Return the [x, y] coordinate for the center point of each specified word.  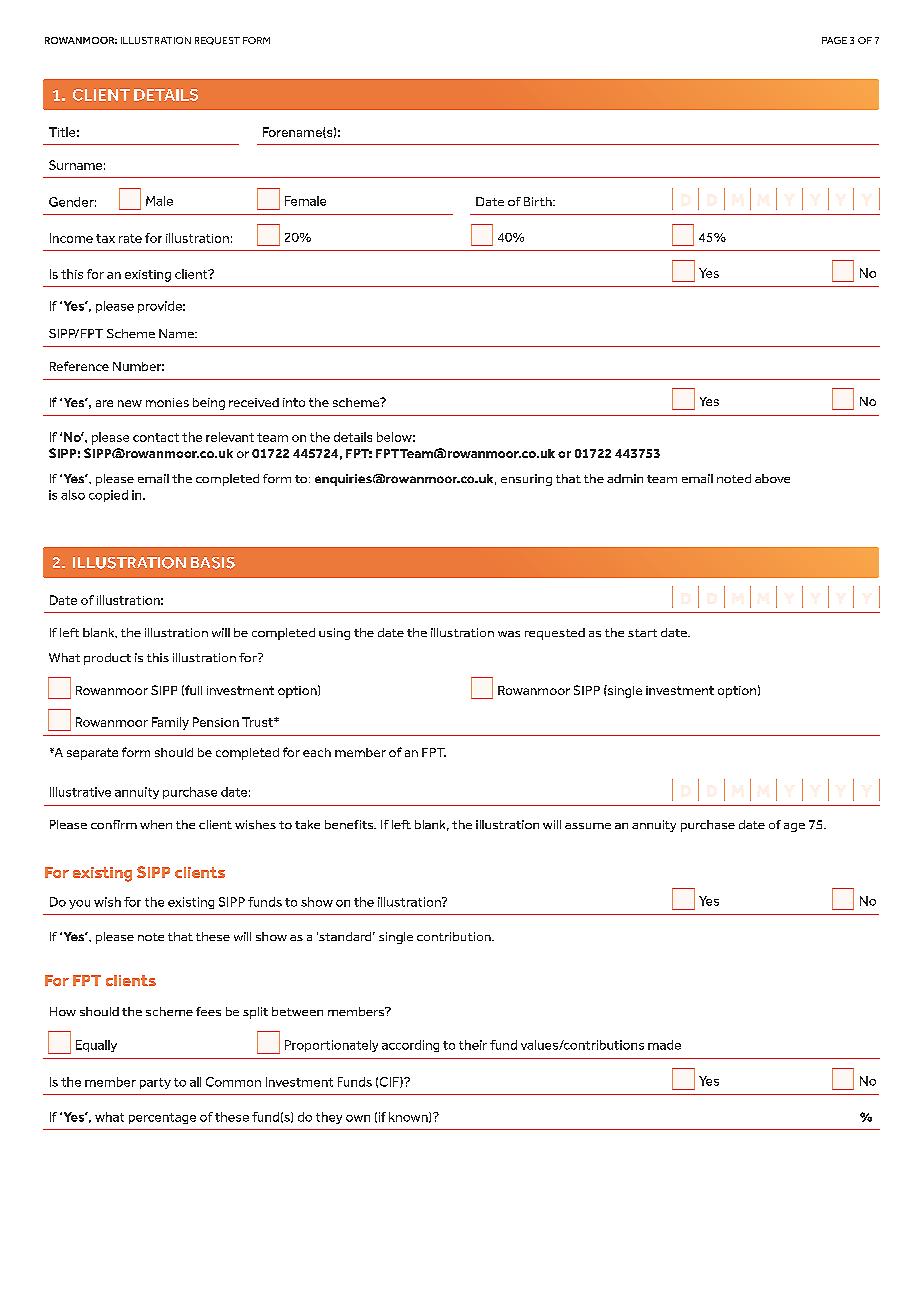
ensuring [526, 480]
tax [105, 238]
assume [588, 826]
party [155, 1083]
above [772, 478]
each [317, 752]
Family [170, 723]
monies [167, 402]
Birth [539, 201]
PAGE [834, 40]
